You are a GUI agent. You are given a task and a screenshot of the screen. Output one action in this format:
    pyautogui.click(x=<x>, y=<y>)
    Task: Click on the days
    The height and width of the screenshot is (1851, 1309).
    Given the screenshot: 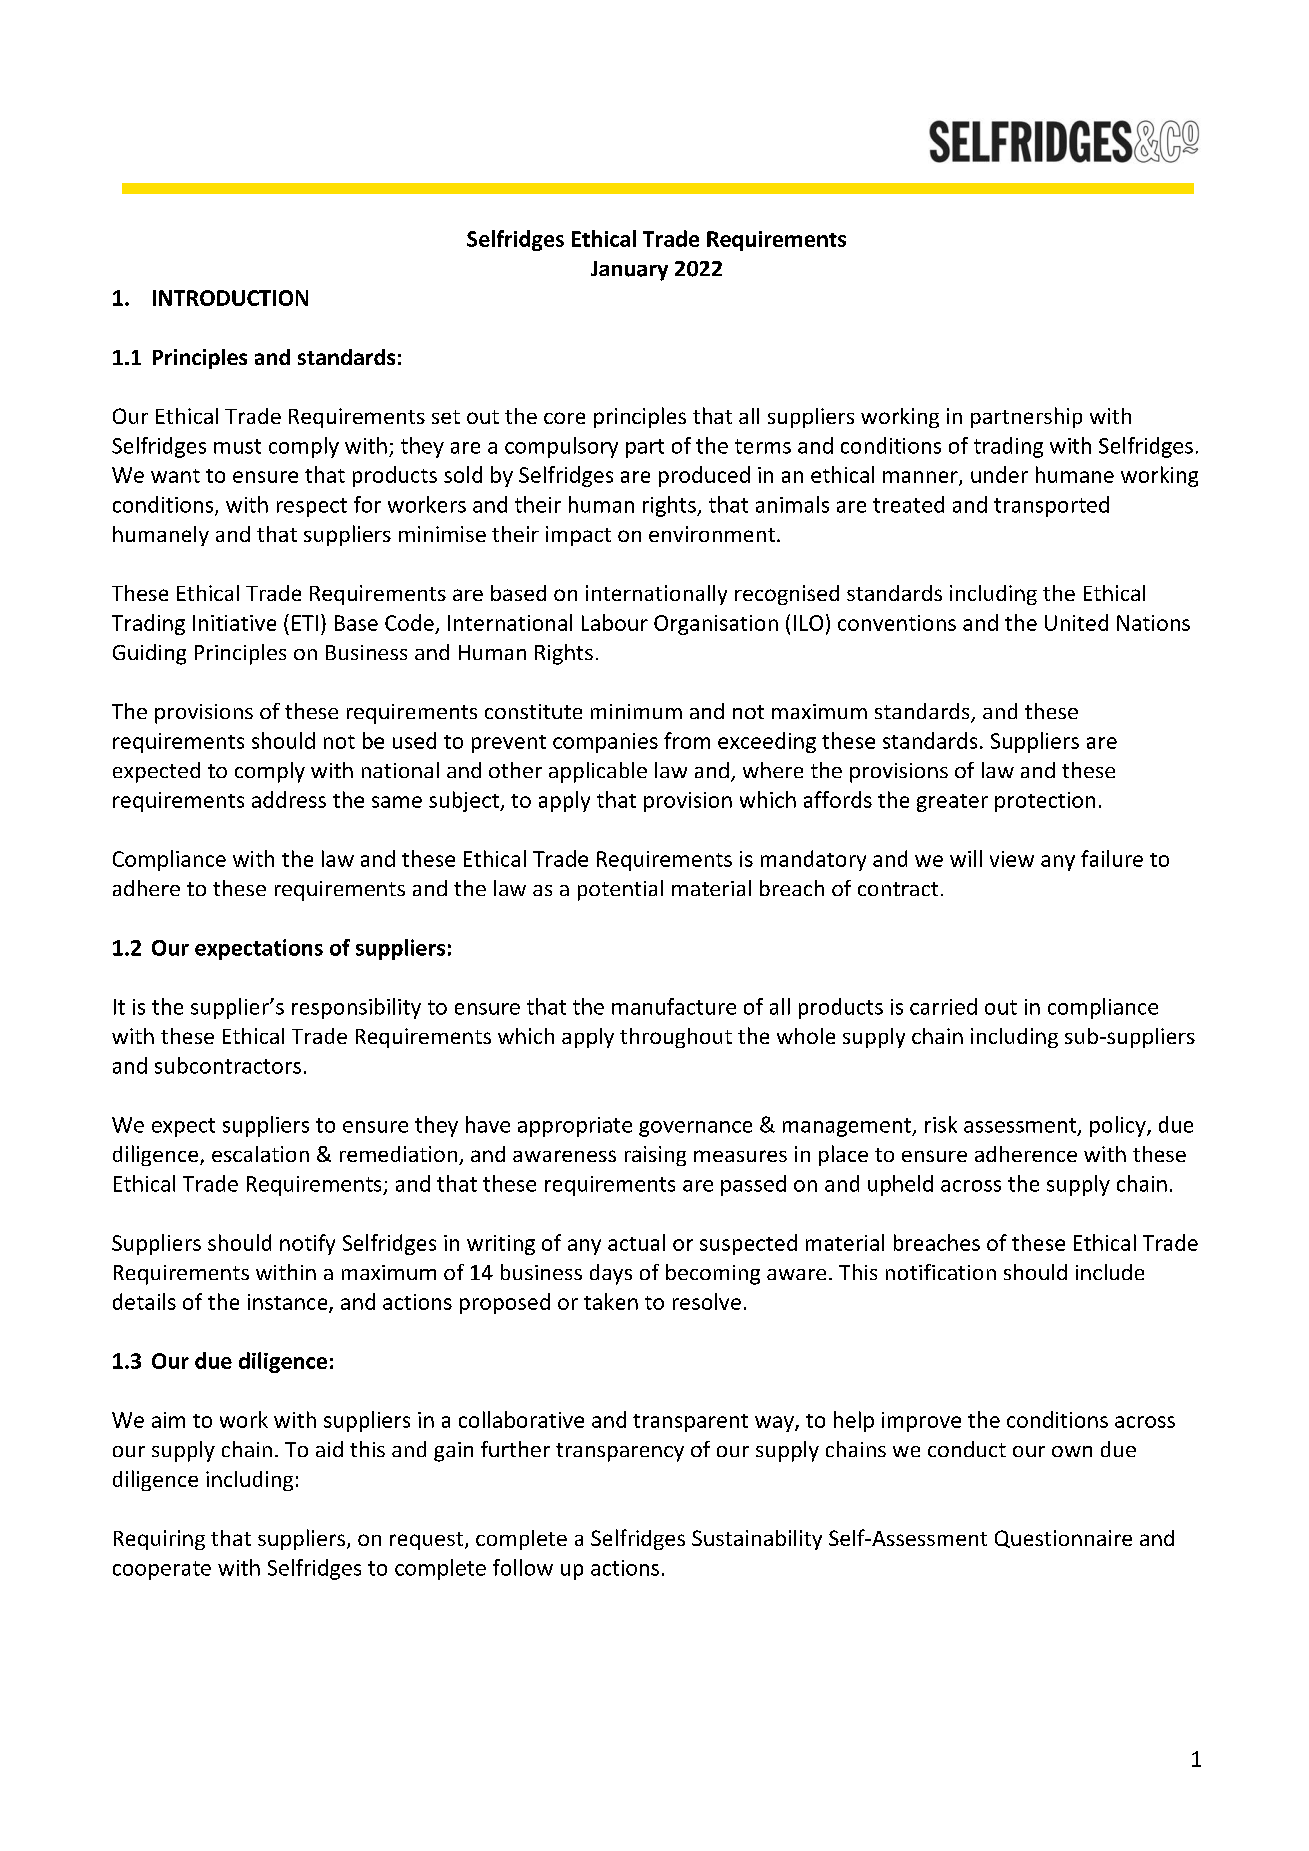 What is the action you would take?
    pyautogui.click(x=611, y=1274)
